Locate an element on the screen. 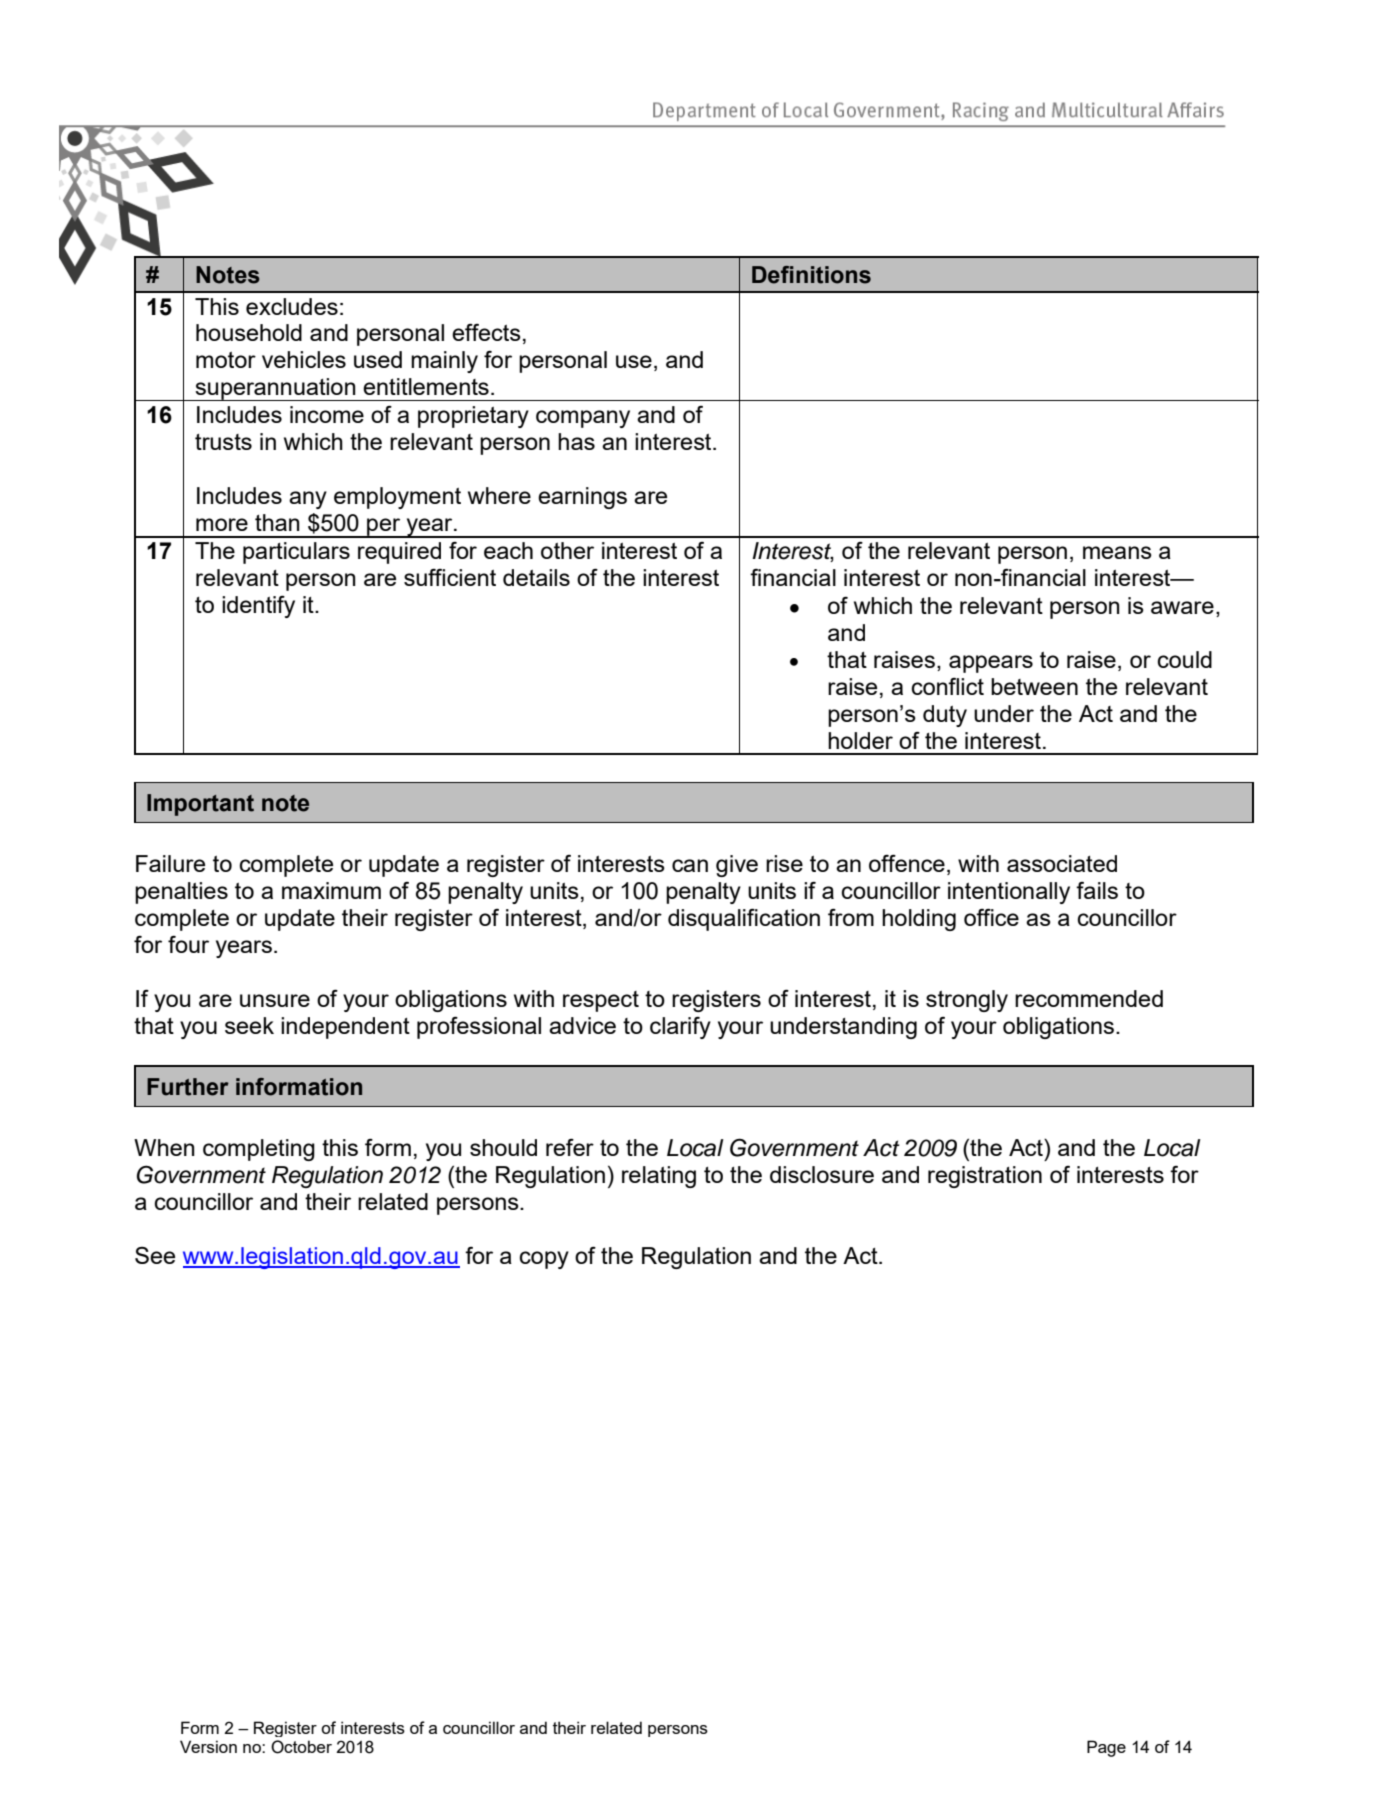  unsure is located at coordinates (275, 1000).
